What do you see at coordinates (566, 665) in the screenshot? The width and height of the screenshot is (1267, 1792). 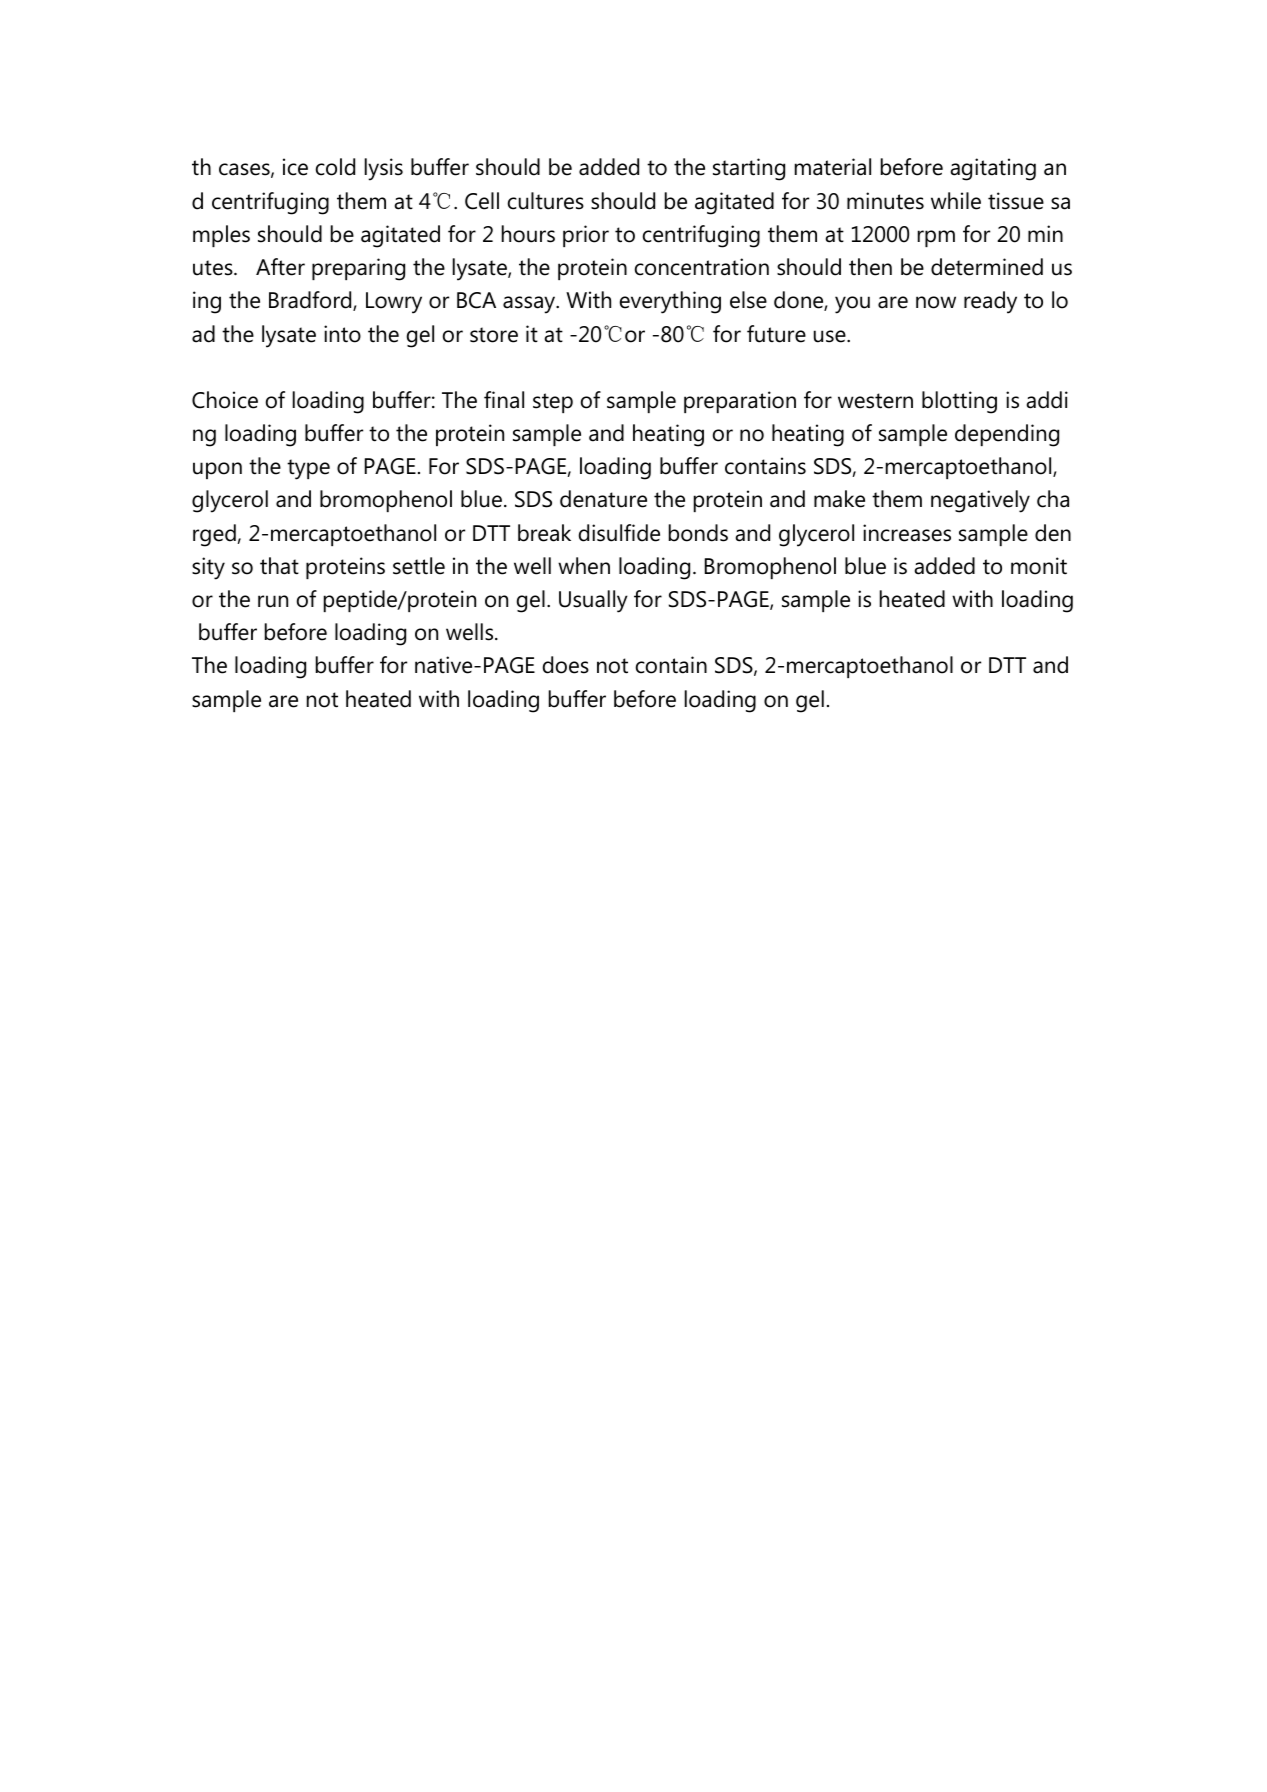 I see `does` at bounding box center [566, 665].
